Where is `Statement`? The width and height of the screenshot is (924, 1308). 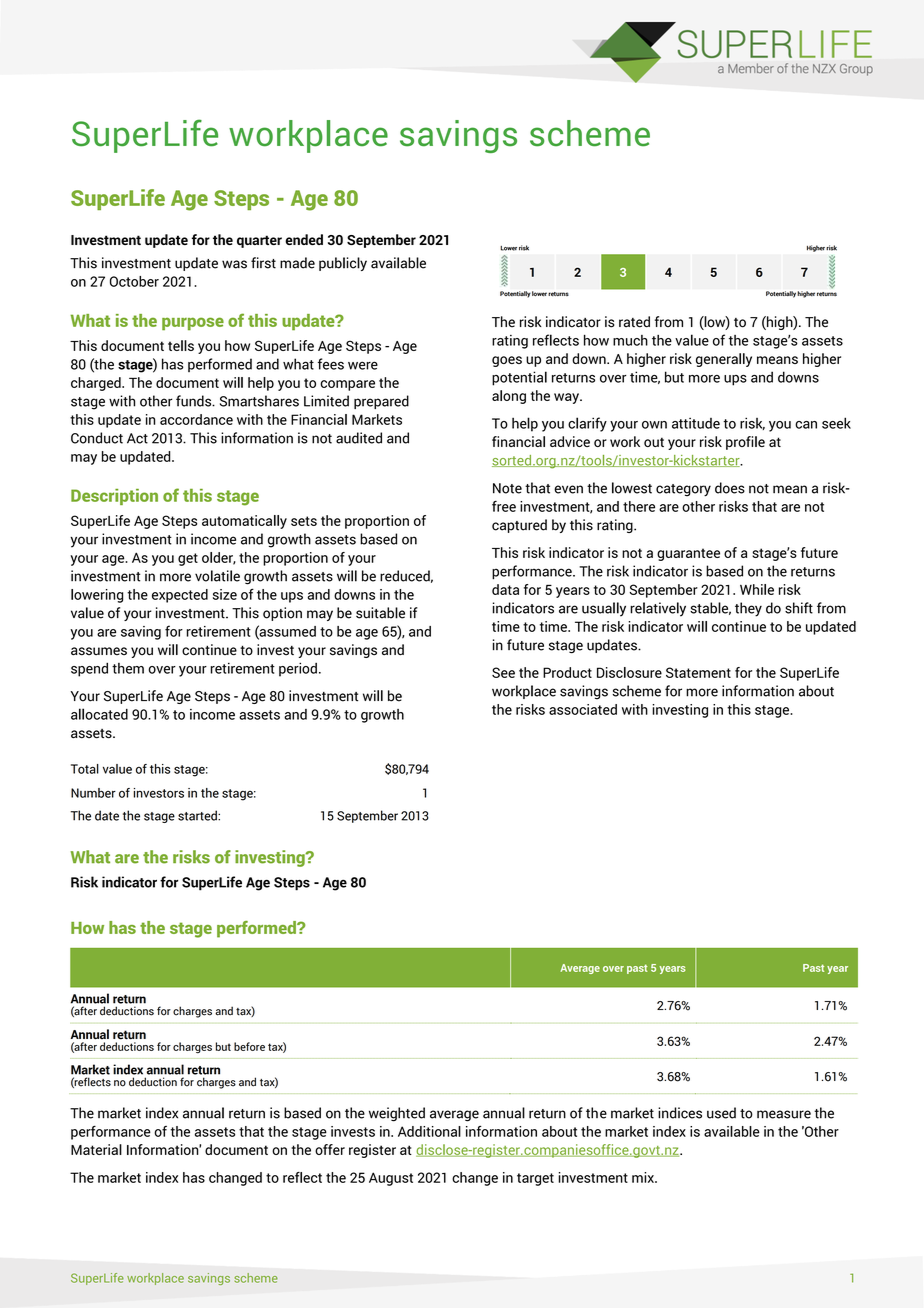
Statement is located at coordinates (698, 672).
